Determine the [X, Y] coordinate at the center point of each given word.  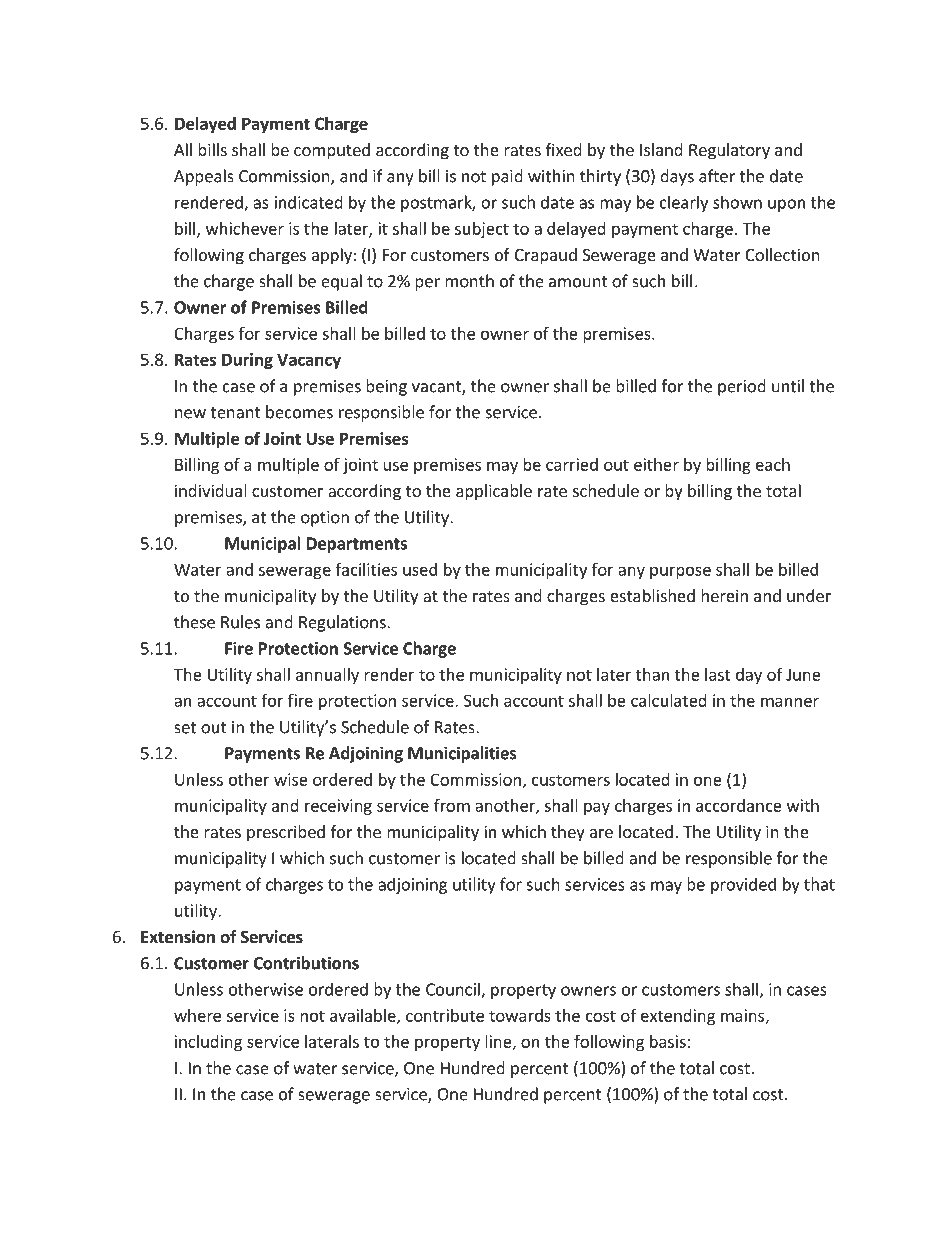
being [386, 387]
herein [724, 595]
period [742, 387]
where [197, 1015]
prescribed [286, 833]
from [452, 805]
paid [507, 177]
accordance [739, 805]
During [247, 361]
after [717, 176]
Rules [240, 622]
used [420, 569]
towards [520, 1015]
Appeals [204, 177]
